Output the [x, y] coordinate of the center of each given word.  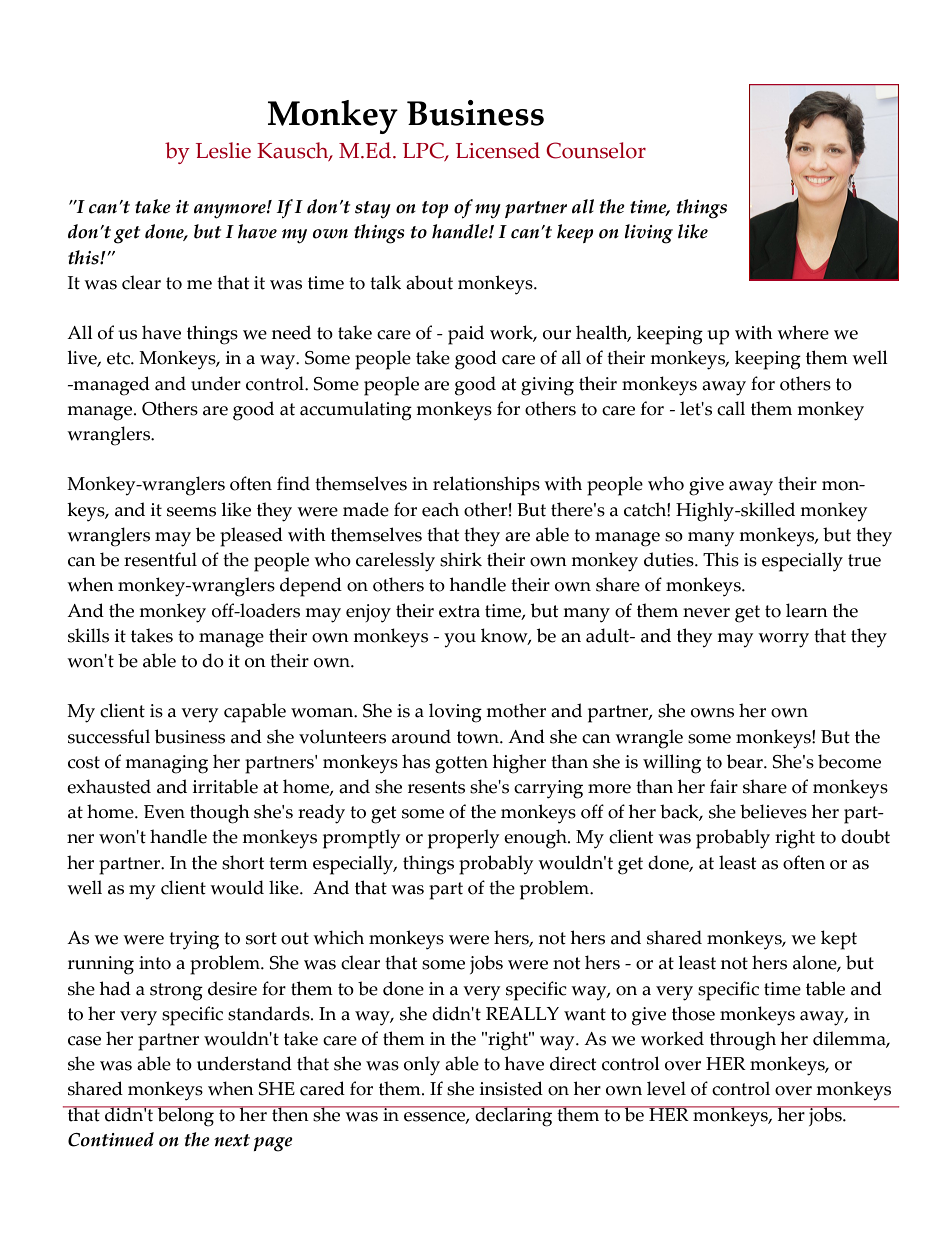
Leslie [223, 150]
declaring [514, 1116]
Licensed [498, 150]
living [649, 234]
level [666, 1088]
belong [185, 1116]
